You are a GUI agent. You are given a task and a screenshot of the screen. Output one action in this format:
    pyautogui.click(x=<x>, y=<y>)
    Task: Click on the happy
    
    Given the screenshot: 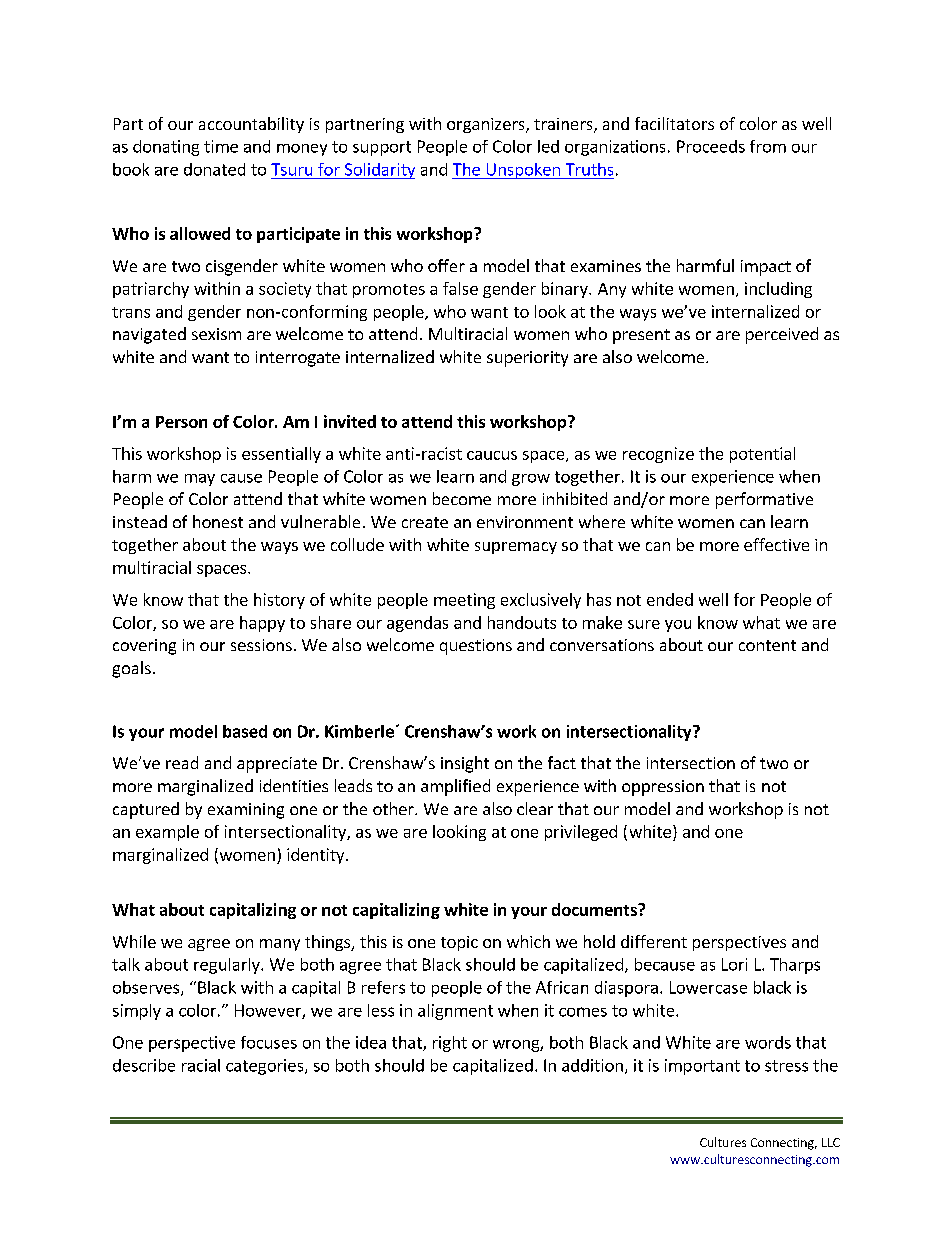 What is the action you would take?
    pyautogui.click(x=262, y=624)
